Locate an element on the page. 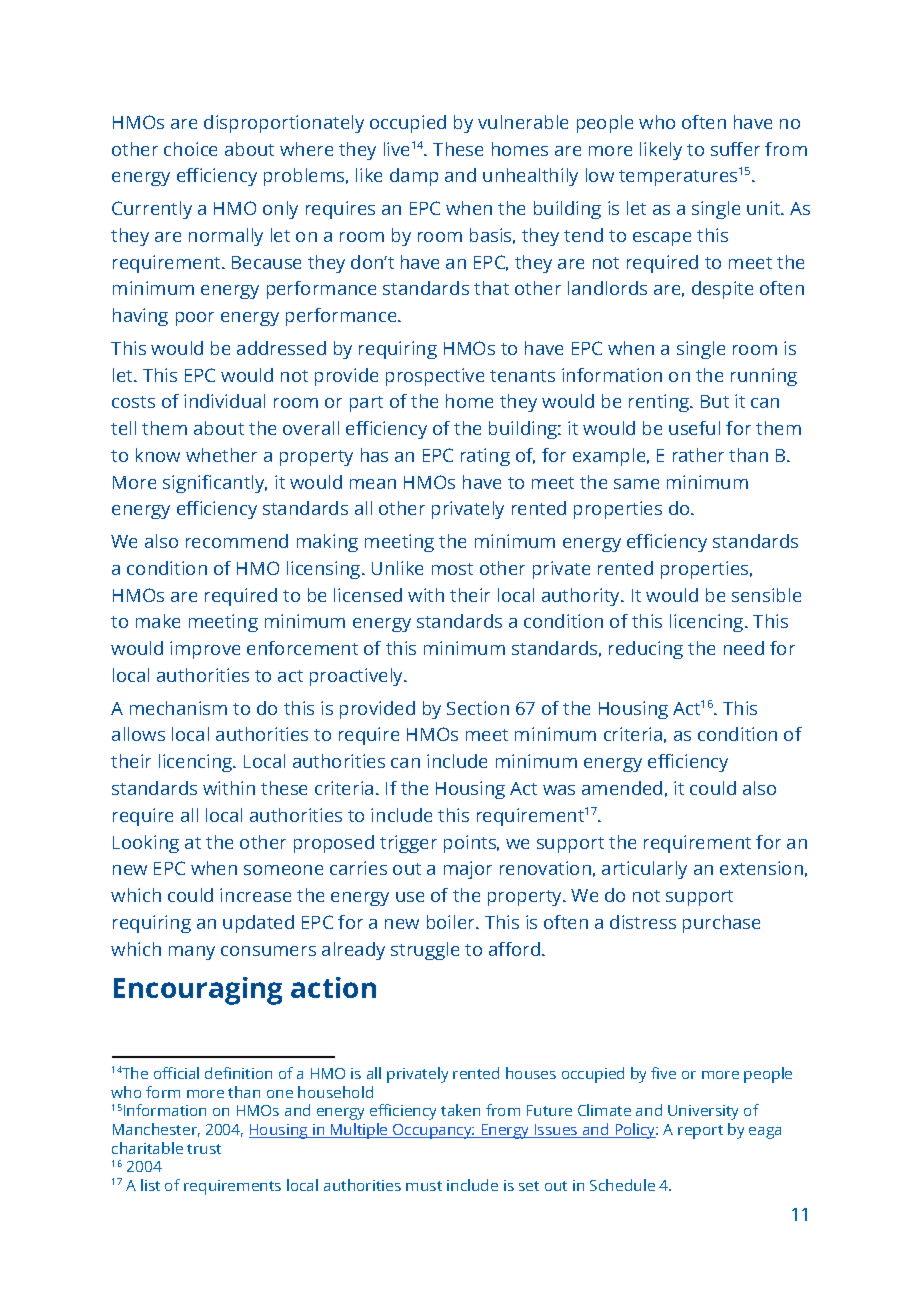 Image resolution: width=924 pixels, height=1308 pixels. trust is located at coordinates (204, 1149).
